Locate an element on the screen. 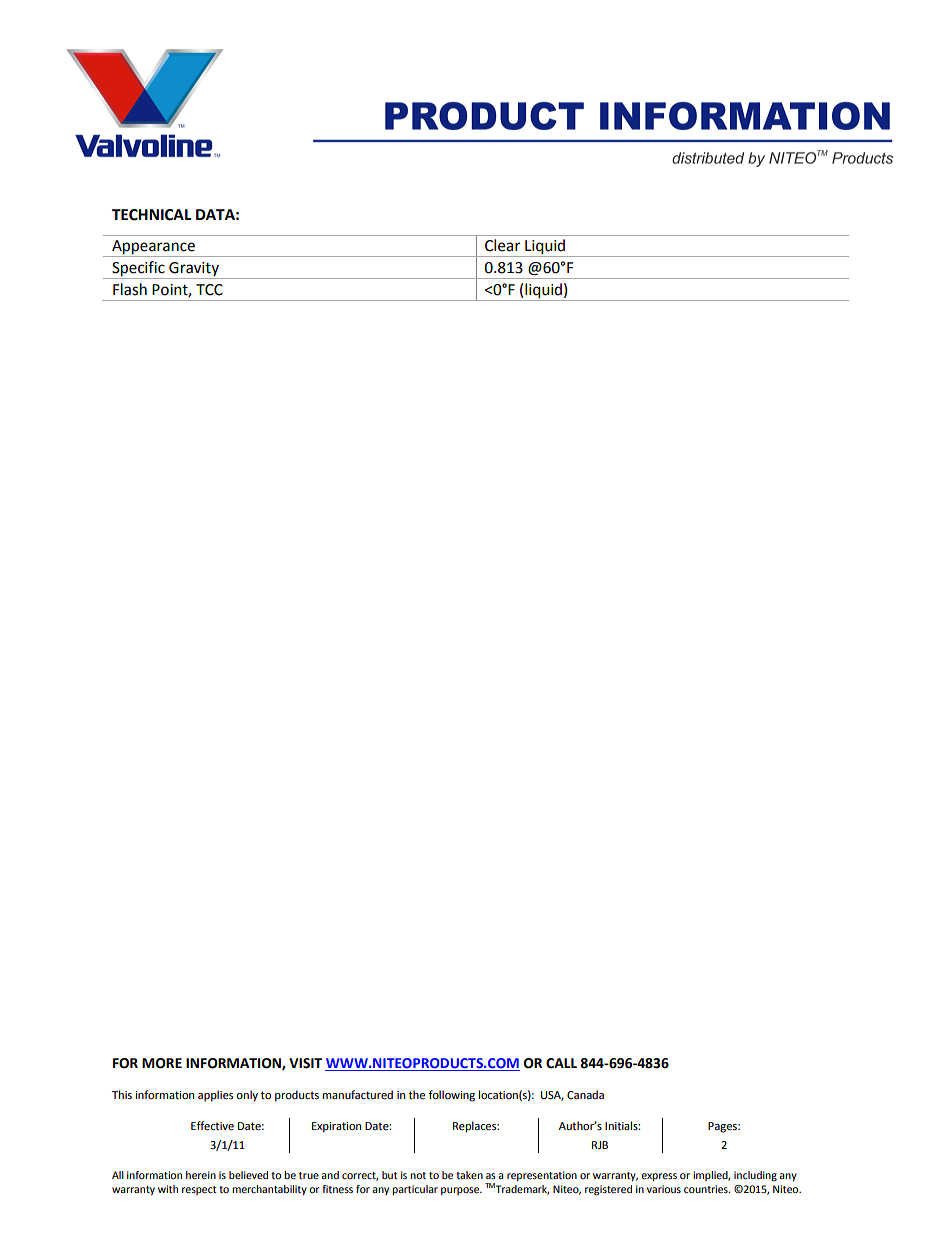 The width and height of the screenshot is (952, 1233). express is located at coordinates (659, 1177).
